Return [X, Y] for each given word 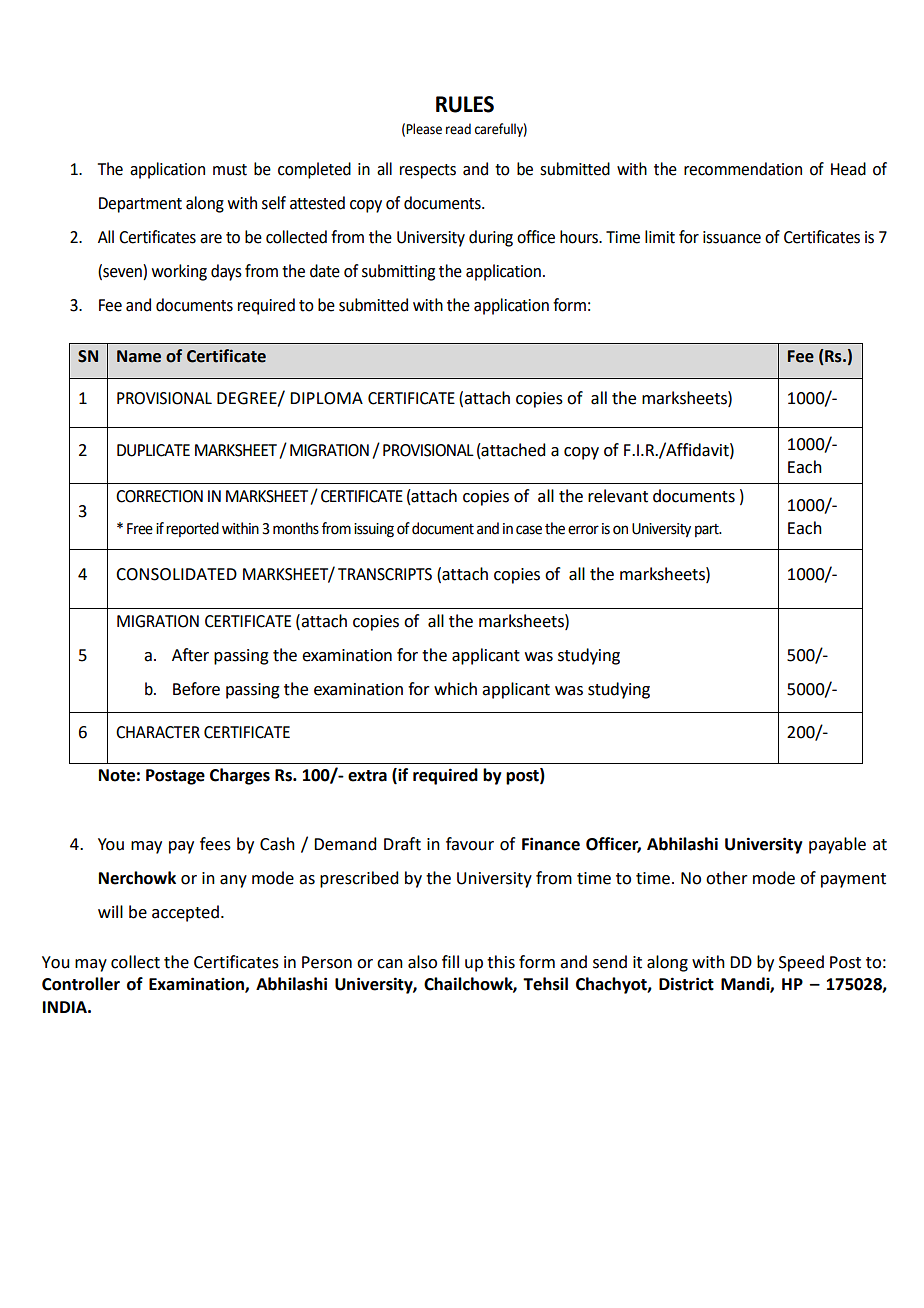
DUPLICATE [153, 450]
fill [450, 961]
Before [196, 689]
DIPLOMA [326, 398]
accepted [185, 913]
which [455, 689]
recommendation [743, 169]
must [230, 170]
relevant [618, 496]
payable [837, 845]
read [458, 129]
